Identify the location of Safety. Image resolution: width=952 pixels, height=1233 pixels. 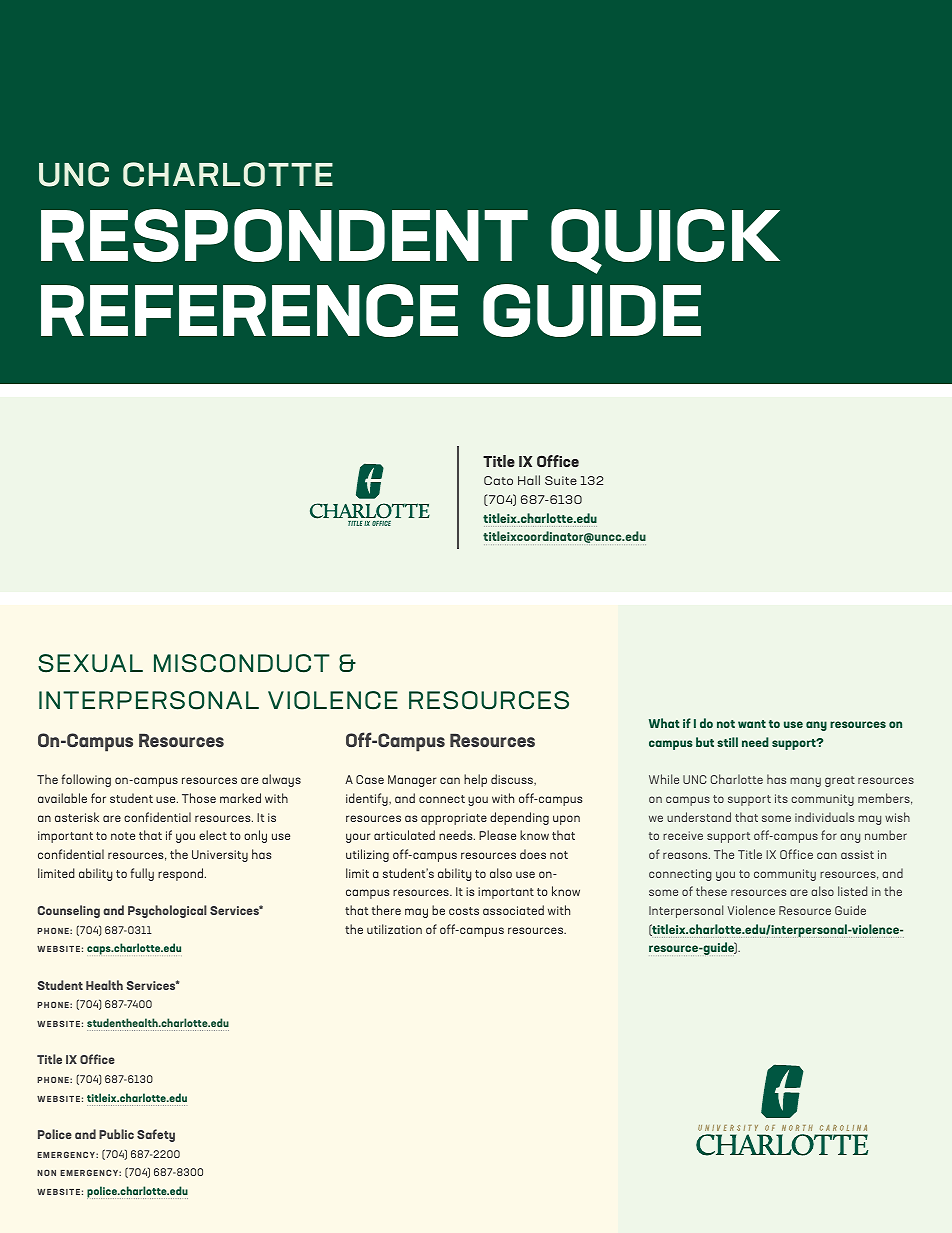
(156, 1135).
